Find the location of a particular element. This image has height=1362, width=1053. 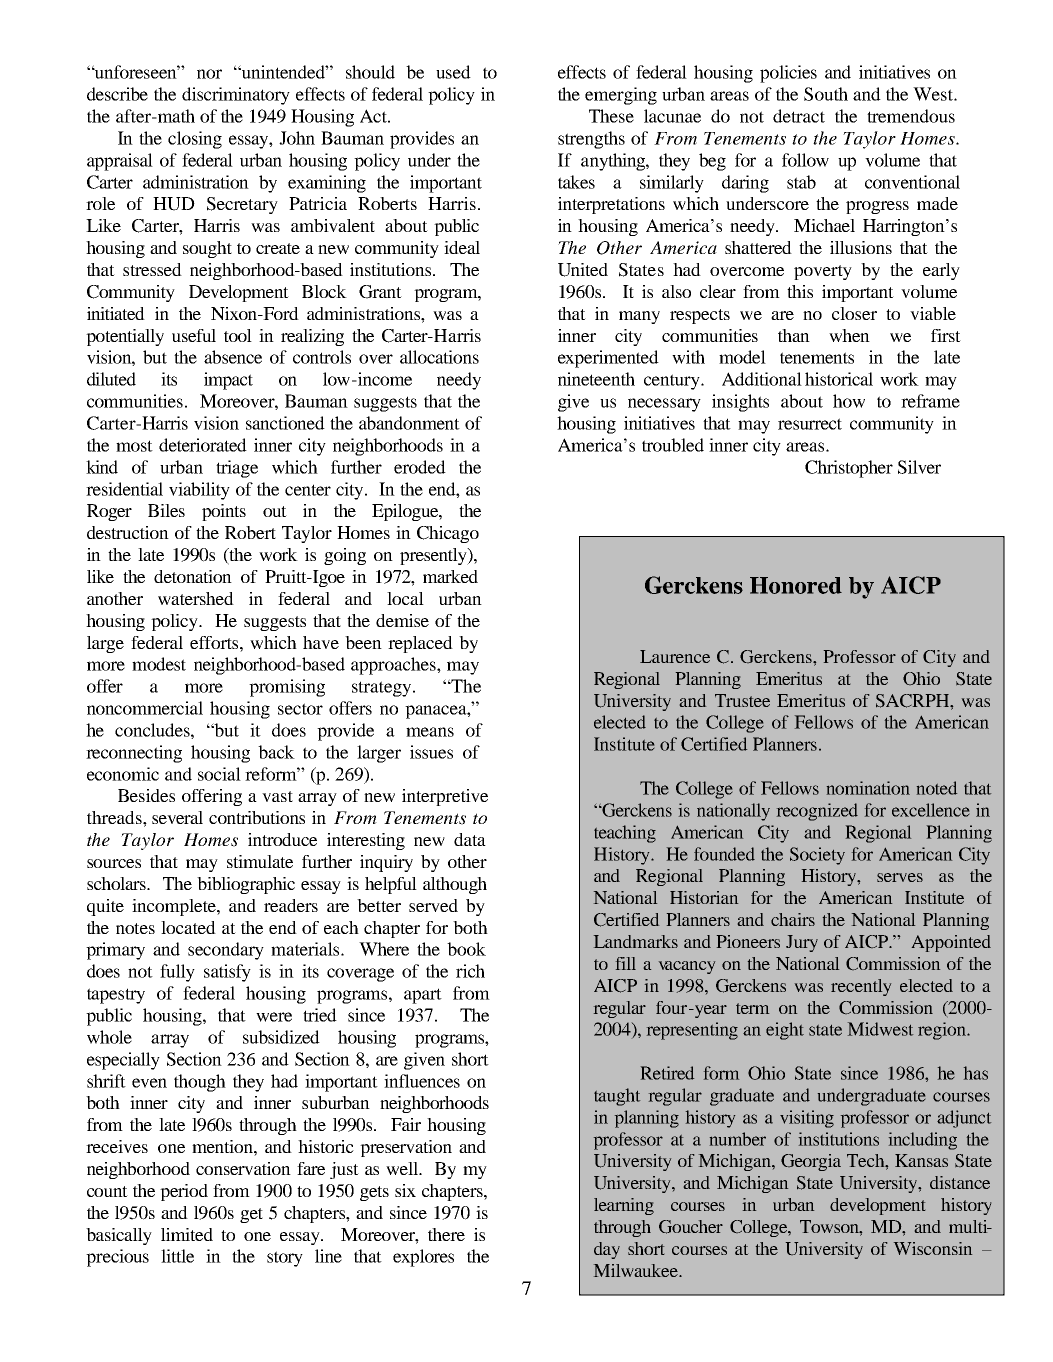

Trustee is located at coordinates (742, 700).
